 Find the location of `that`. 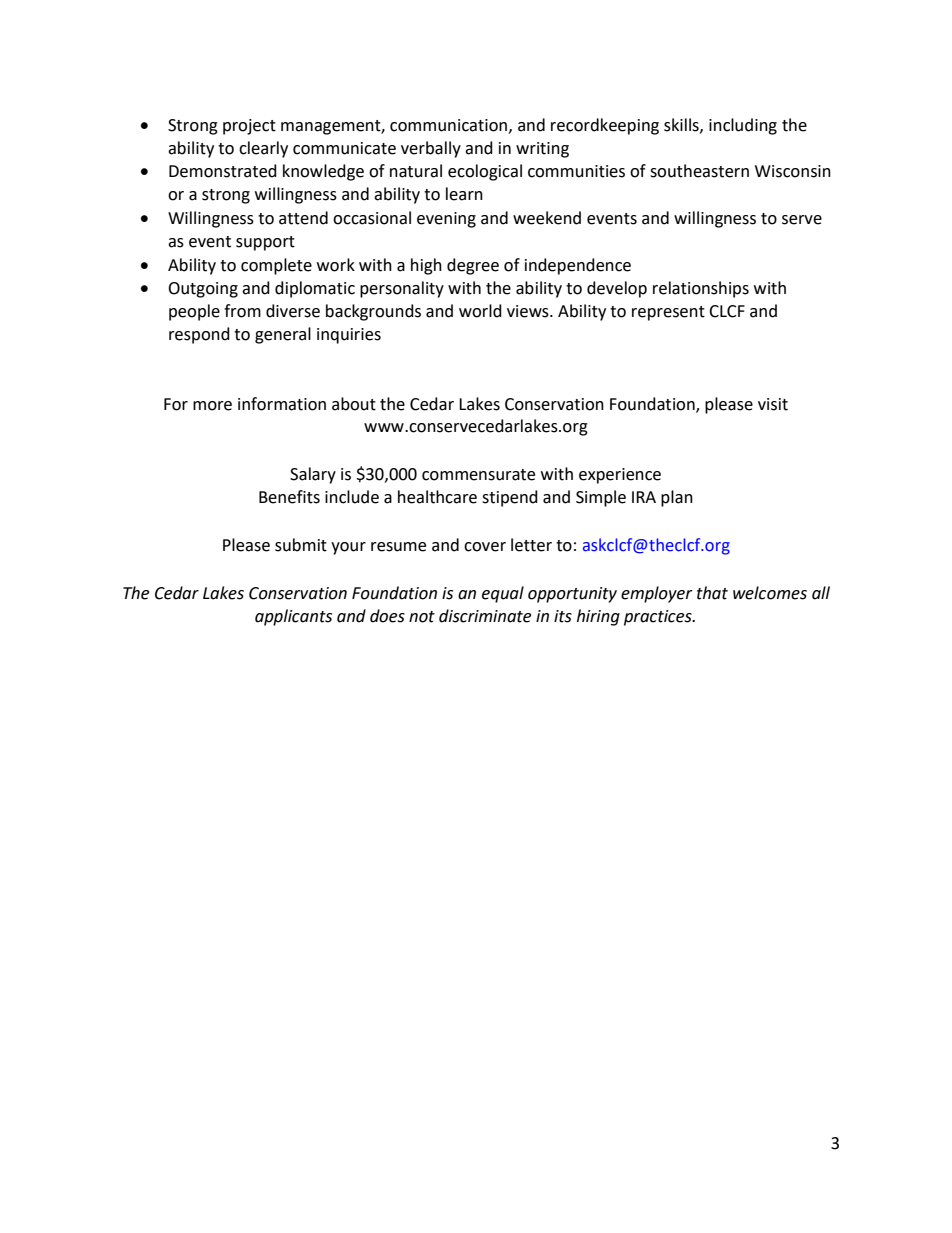

that is located at coordinates (712, 593).
